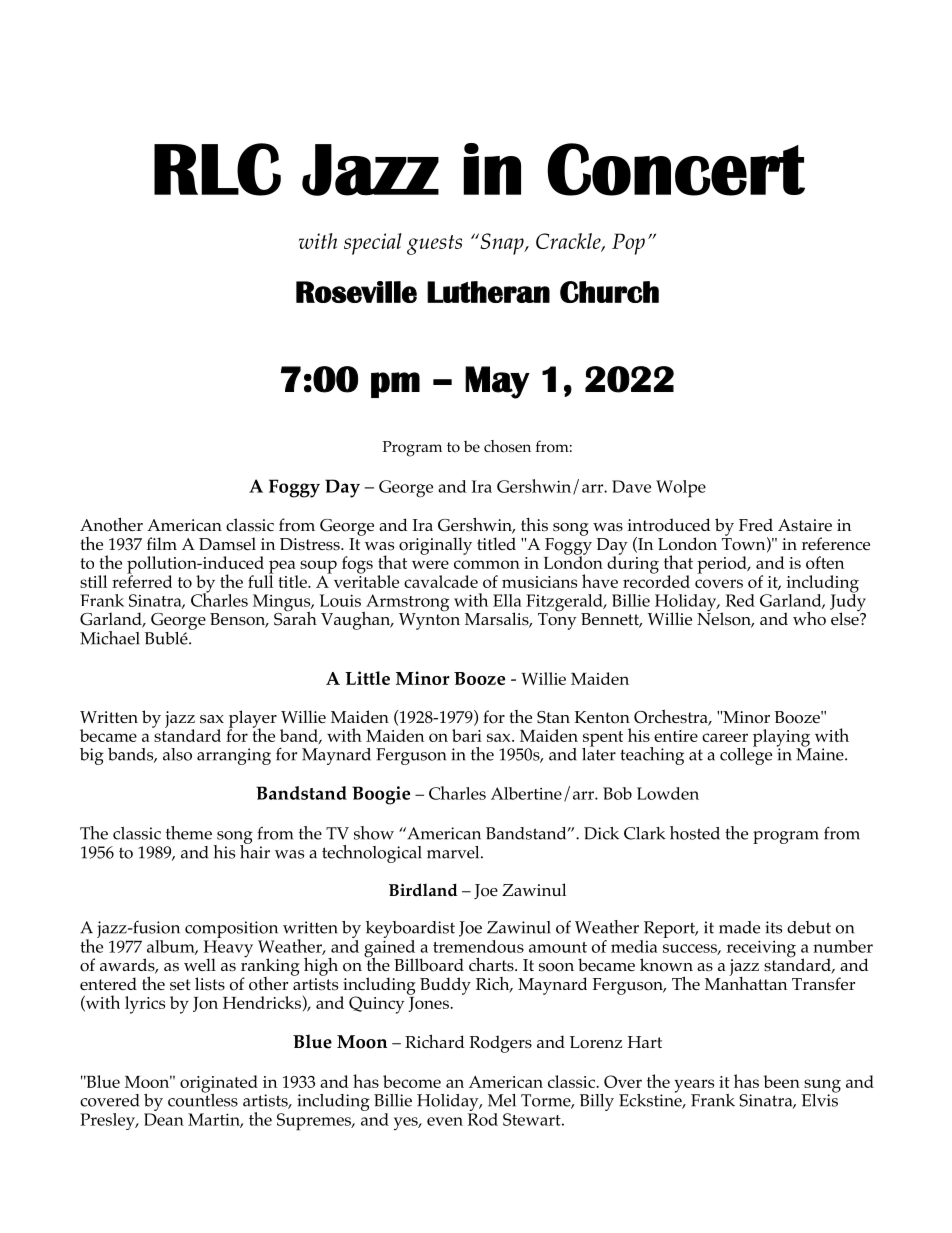 This document has height=1233, width=952. Describe the element at coordinates (189, 833) in the document. I see `theme` at that location.
